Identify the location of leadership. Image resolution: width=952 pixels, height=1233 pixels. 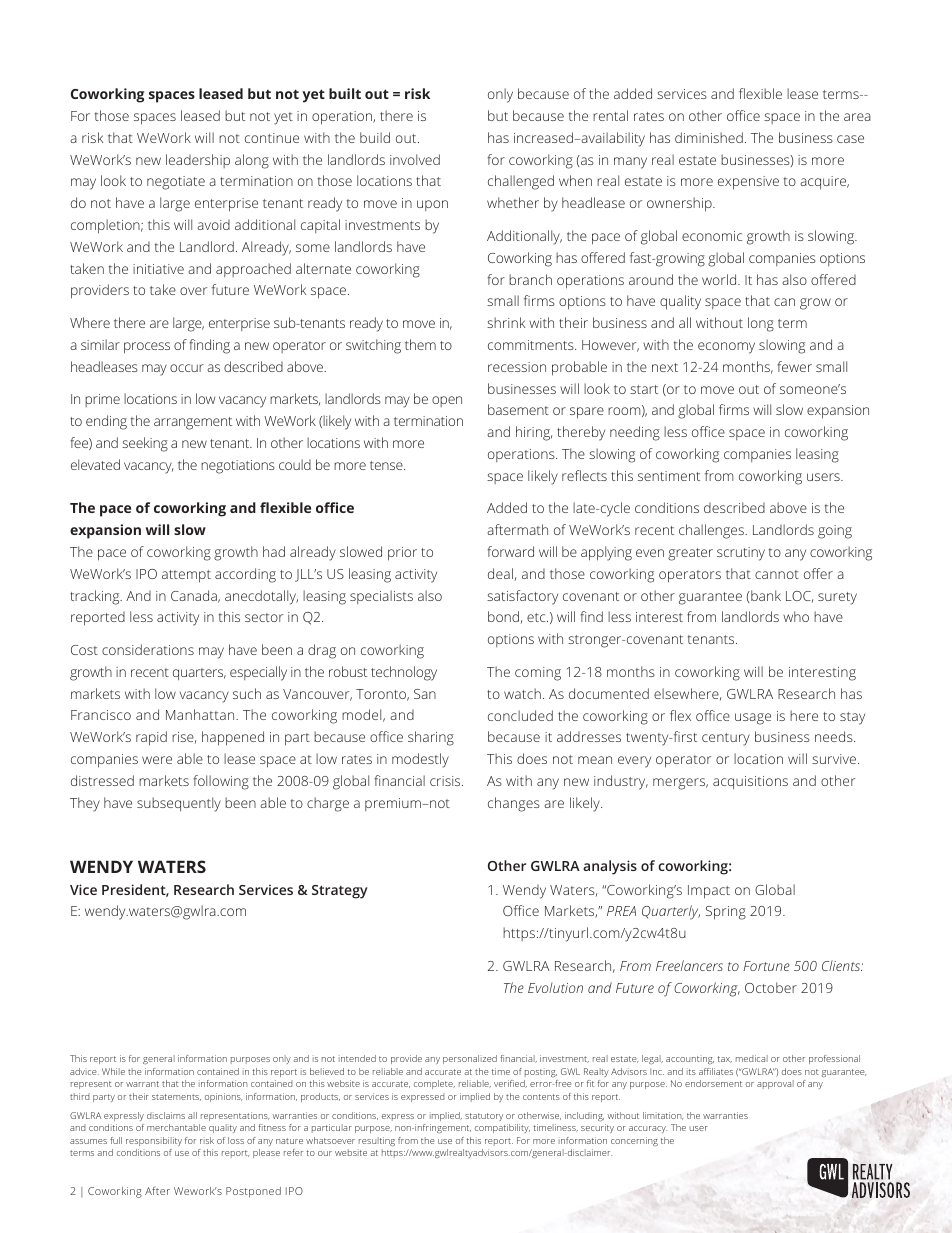
(198, 161).
